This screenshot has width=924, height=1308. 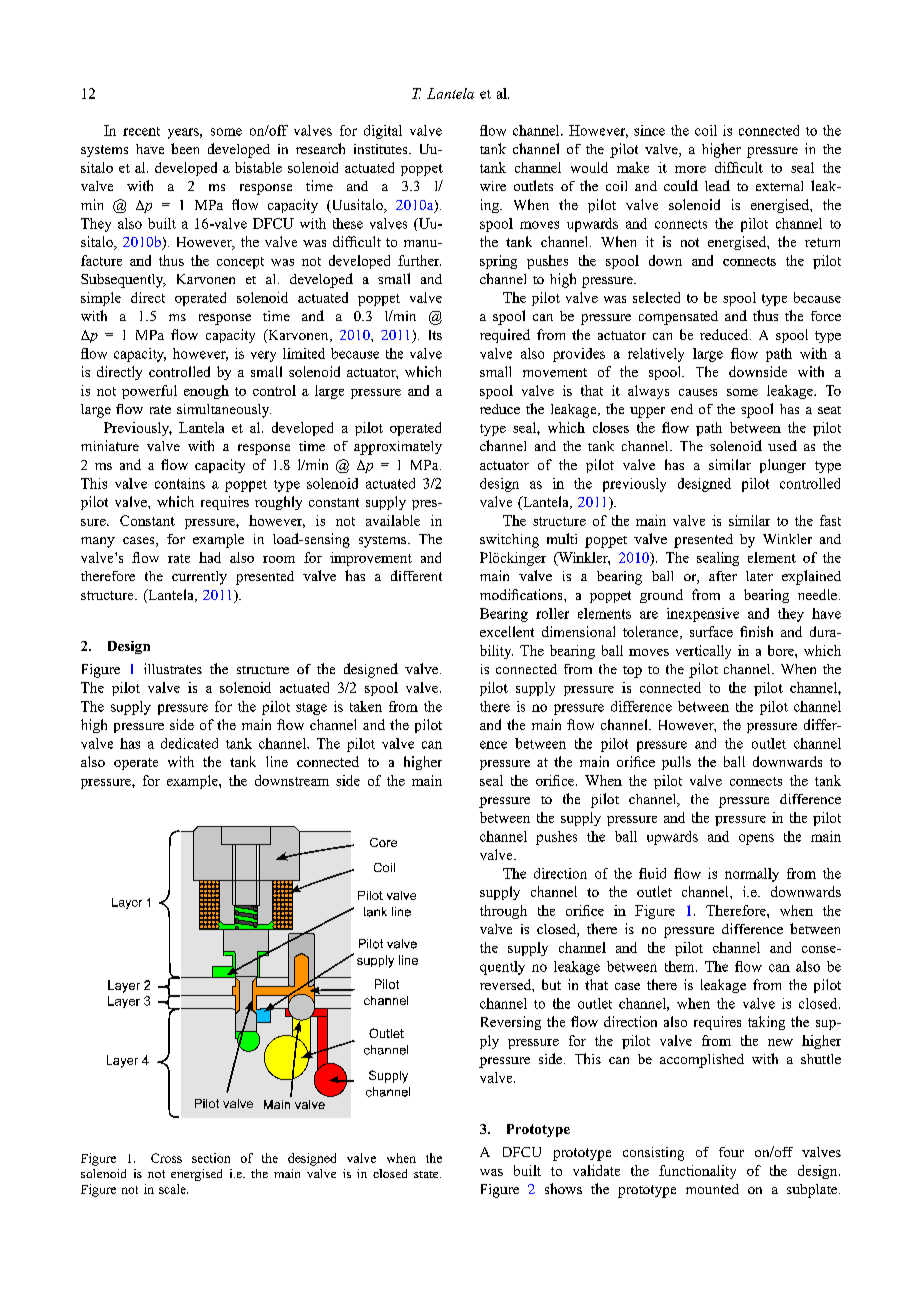 What do you see at coordinates (783, 466) in the screenshot?
I see `plunger` at bounding box center [783, 466].
